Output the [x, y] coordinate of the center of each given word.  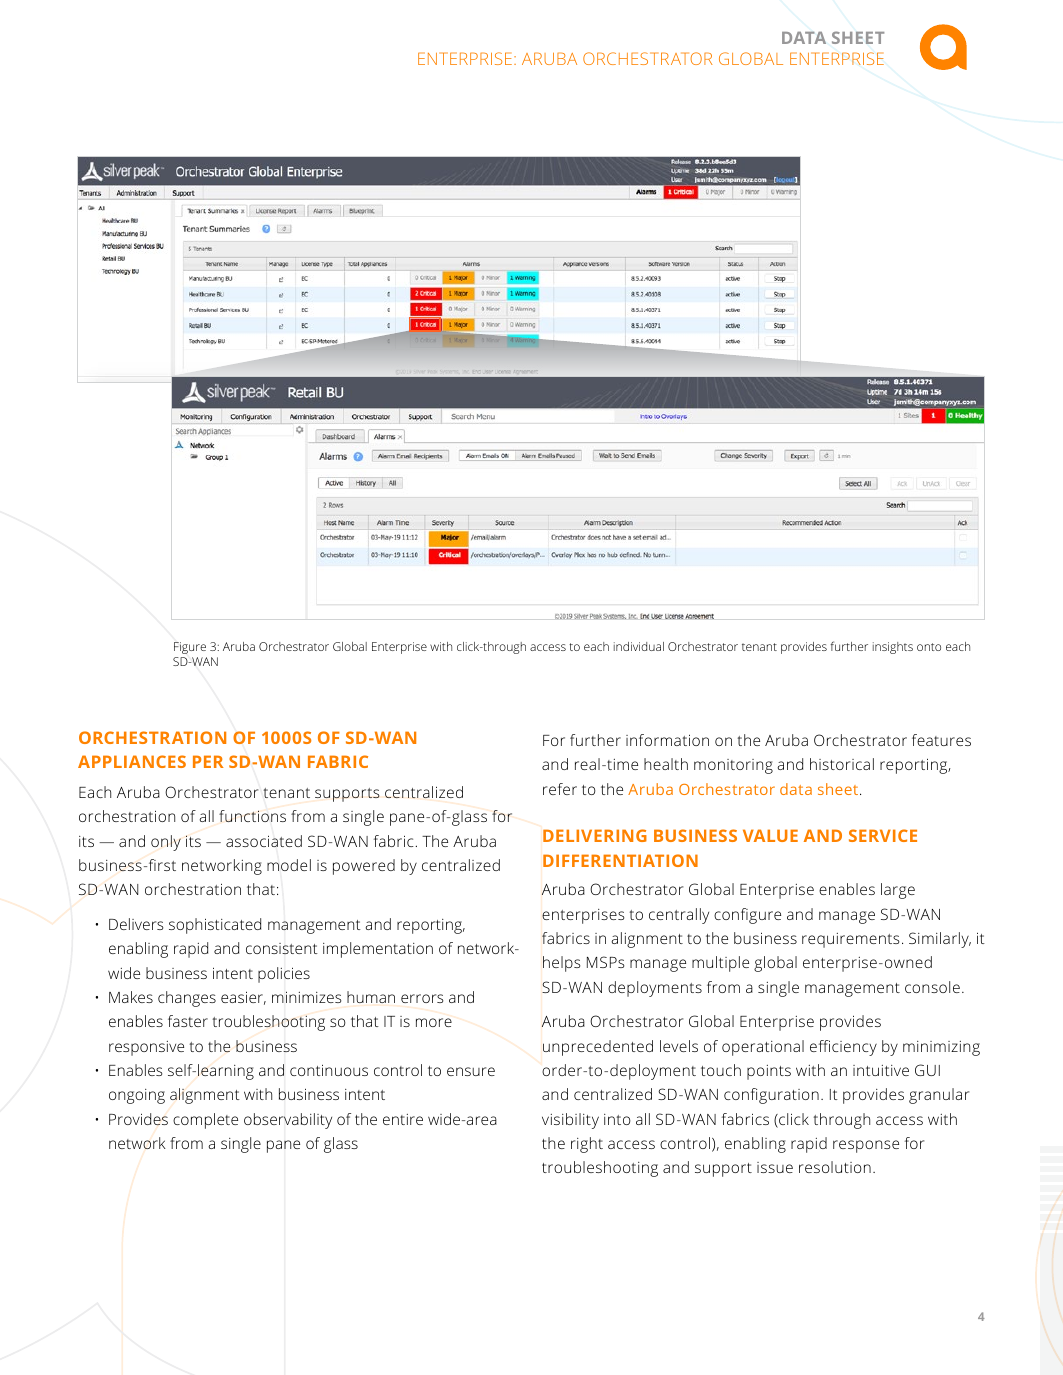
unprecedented [598, 1048]
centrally [679, 916]
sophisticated [215, 926]
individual [639, 646]
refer [560, 789]
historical [842, 764]
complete [205, 1121]
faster [188, 1021]
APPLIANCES [132, 761]
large [898, 891]
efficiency [843, 1048]
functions [252, 816]
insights [893, 648]
